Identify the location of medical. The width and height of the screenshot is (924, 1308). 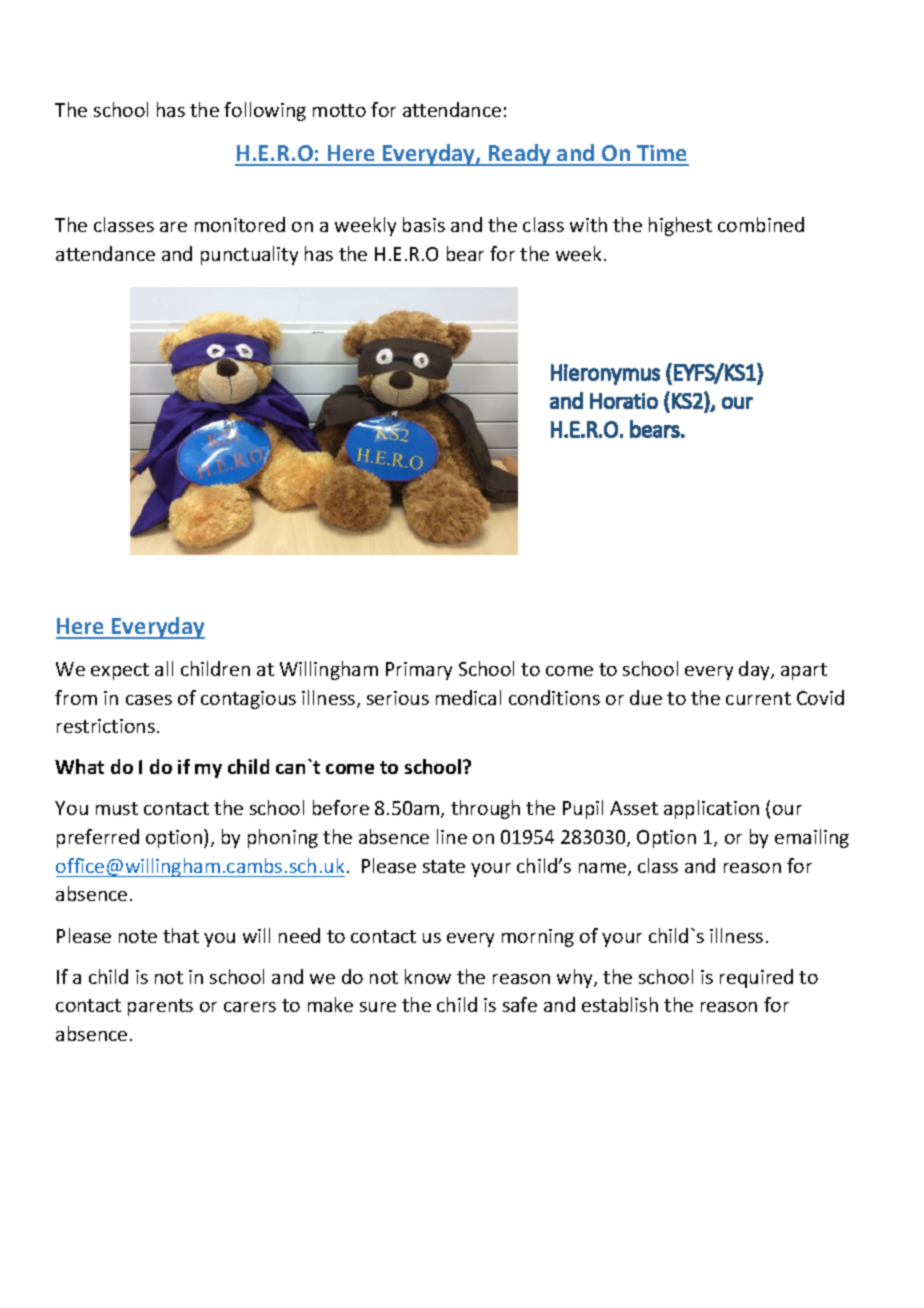
(468, 697).
